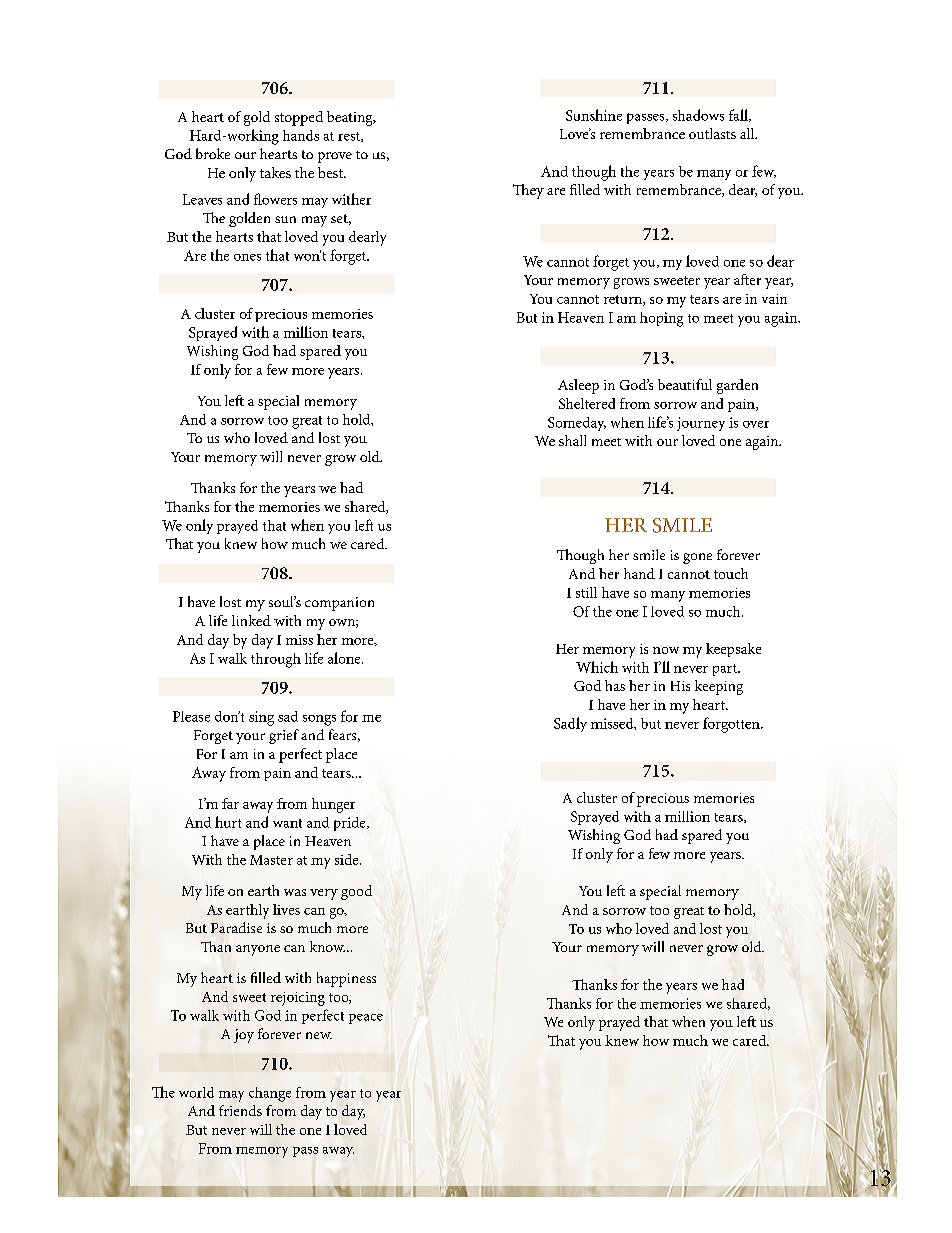 The height and width of the page is (1233, 952). I want to click on linked, so click(251, 620).
